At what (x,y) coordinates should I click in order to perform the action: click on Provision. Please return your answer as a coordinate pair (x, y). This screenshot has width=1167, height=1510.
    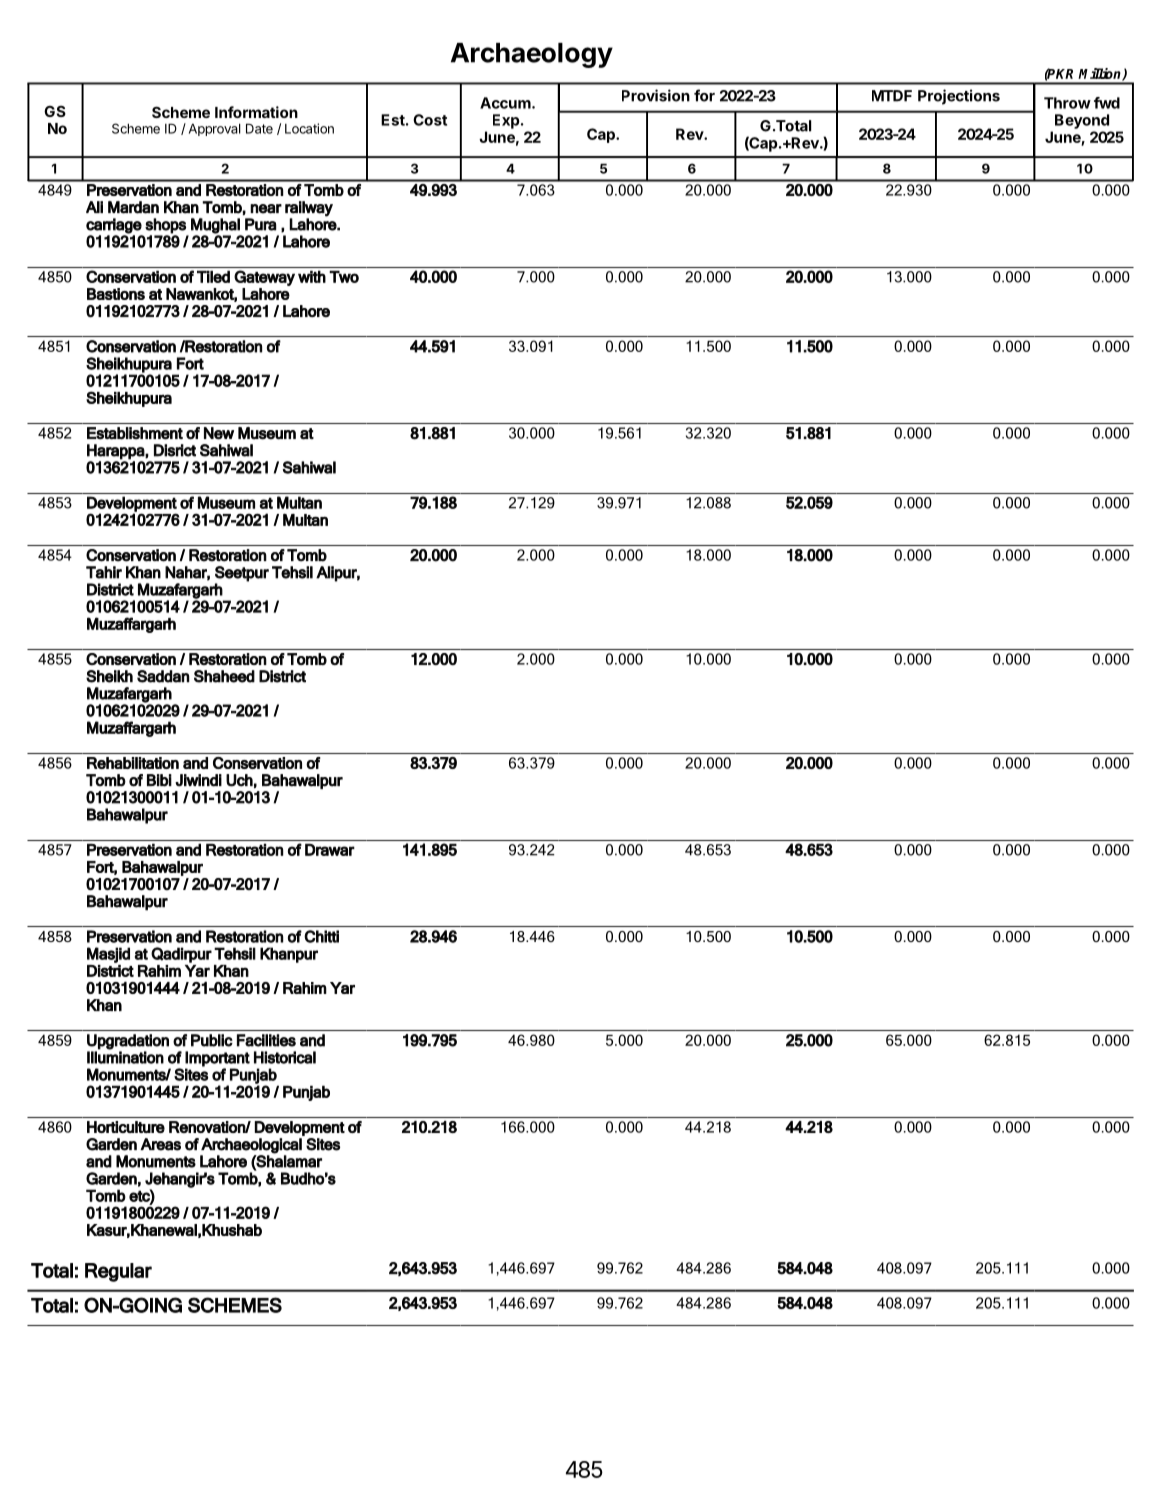
    Looking at the image, I should click on (656, 95).
